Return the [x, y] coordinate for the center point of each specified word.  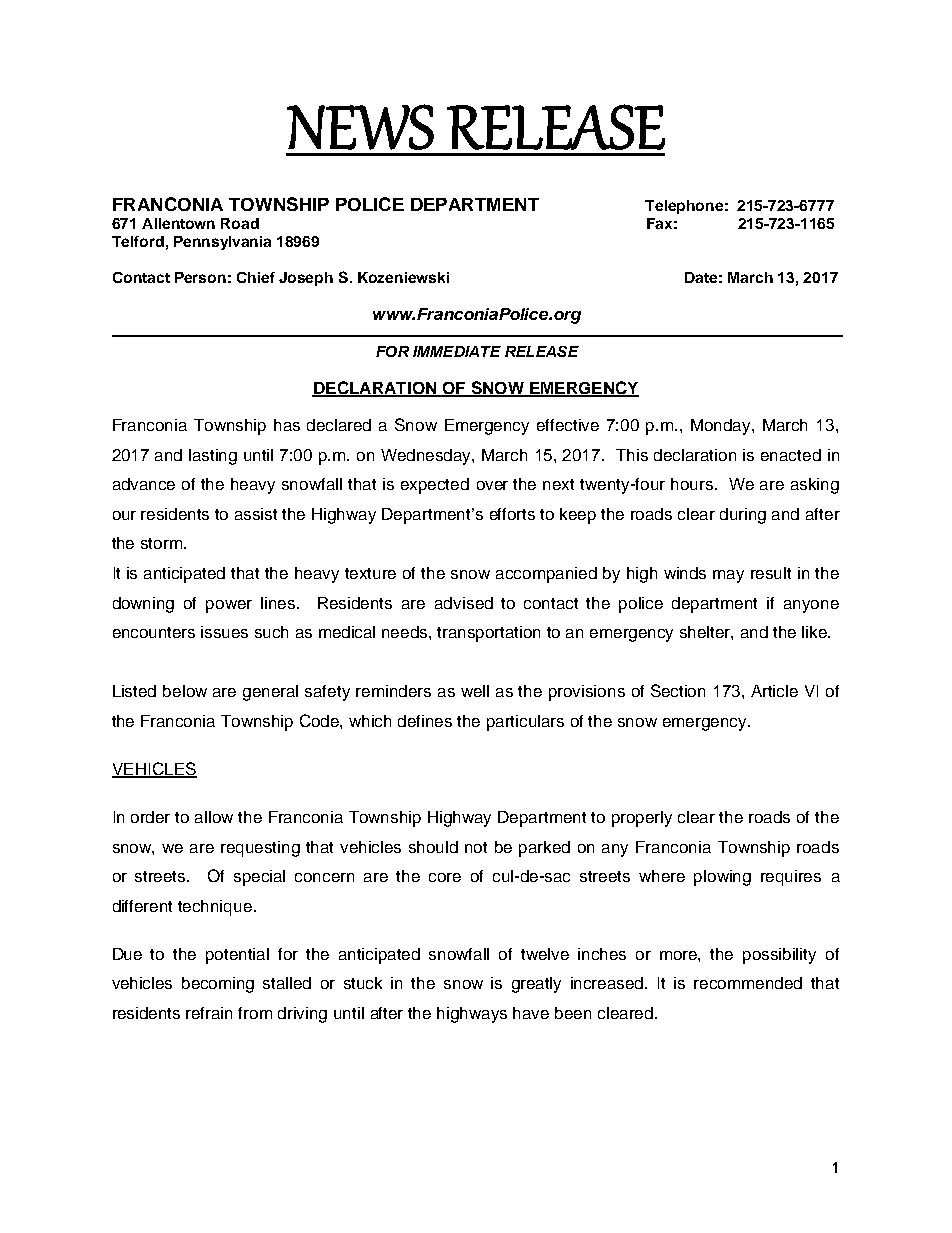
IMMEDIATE [457, 351]
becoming [218, 985]
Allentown [178, 223]
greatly [536, 985]
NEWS [360, 127]
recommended [748, 983]
